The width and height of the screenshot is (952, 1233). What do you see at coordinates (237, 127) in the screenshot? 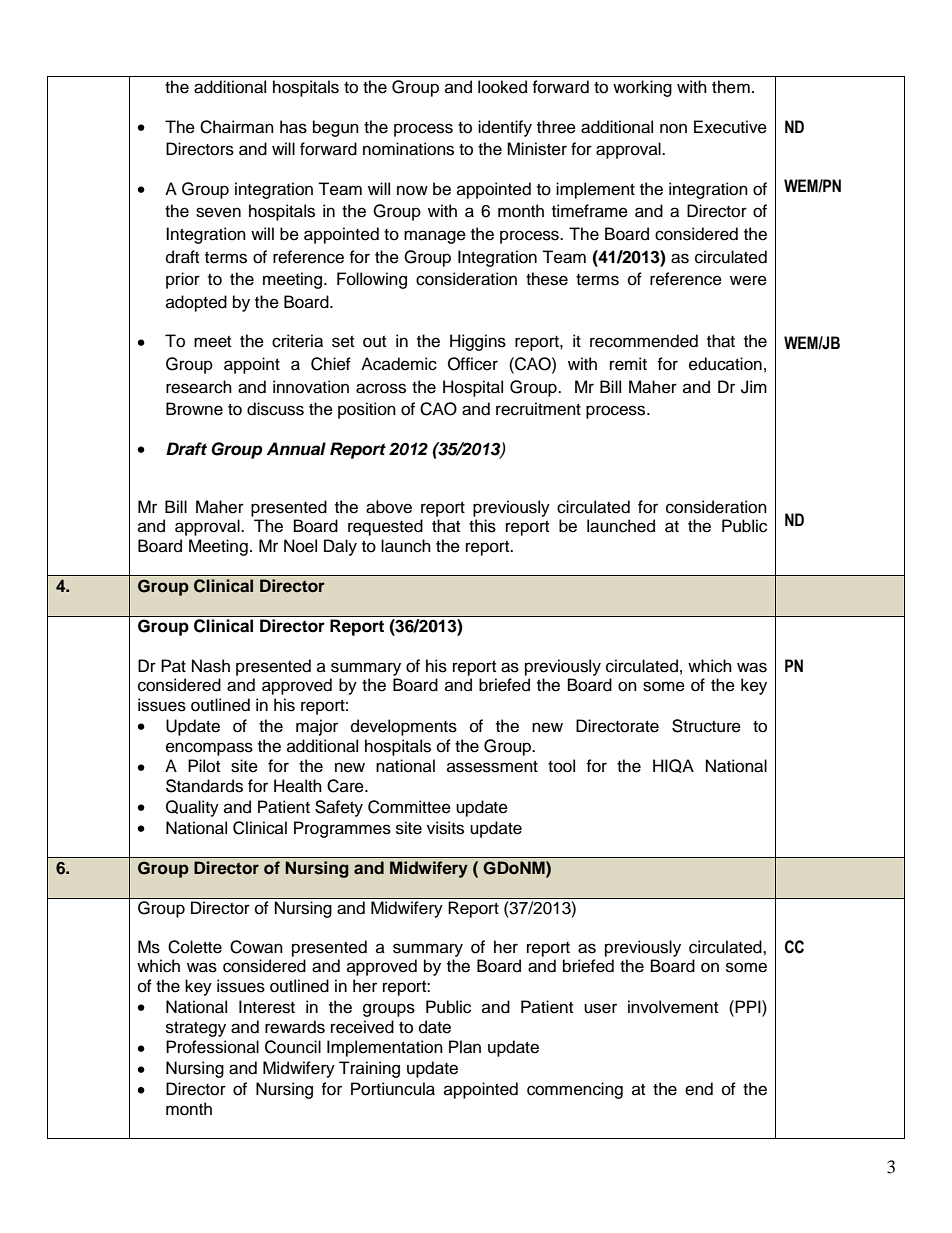
I see `Chairman` at bounding box center [237, 127].
